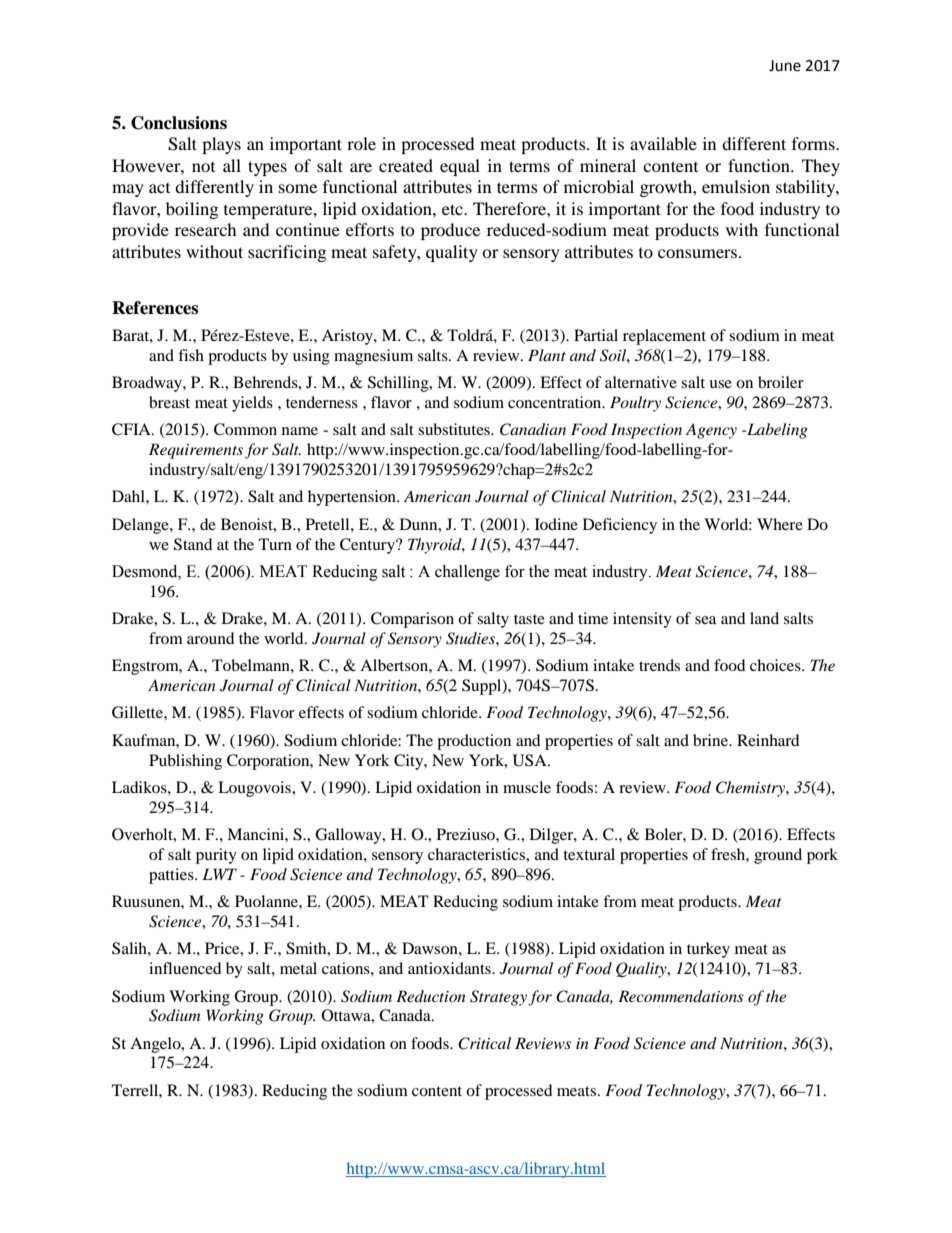 This image has width=952, height=1233. Describe the element at coordinates (474, 742) in the image. I see `production` at that location.
